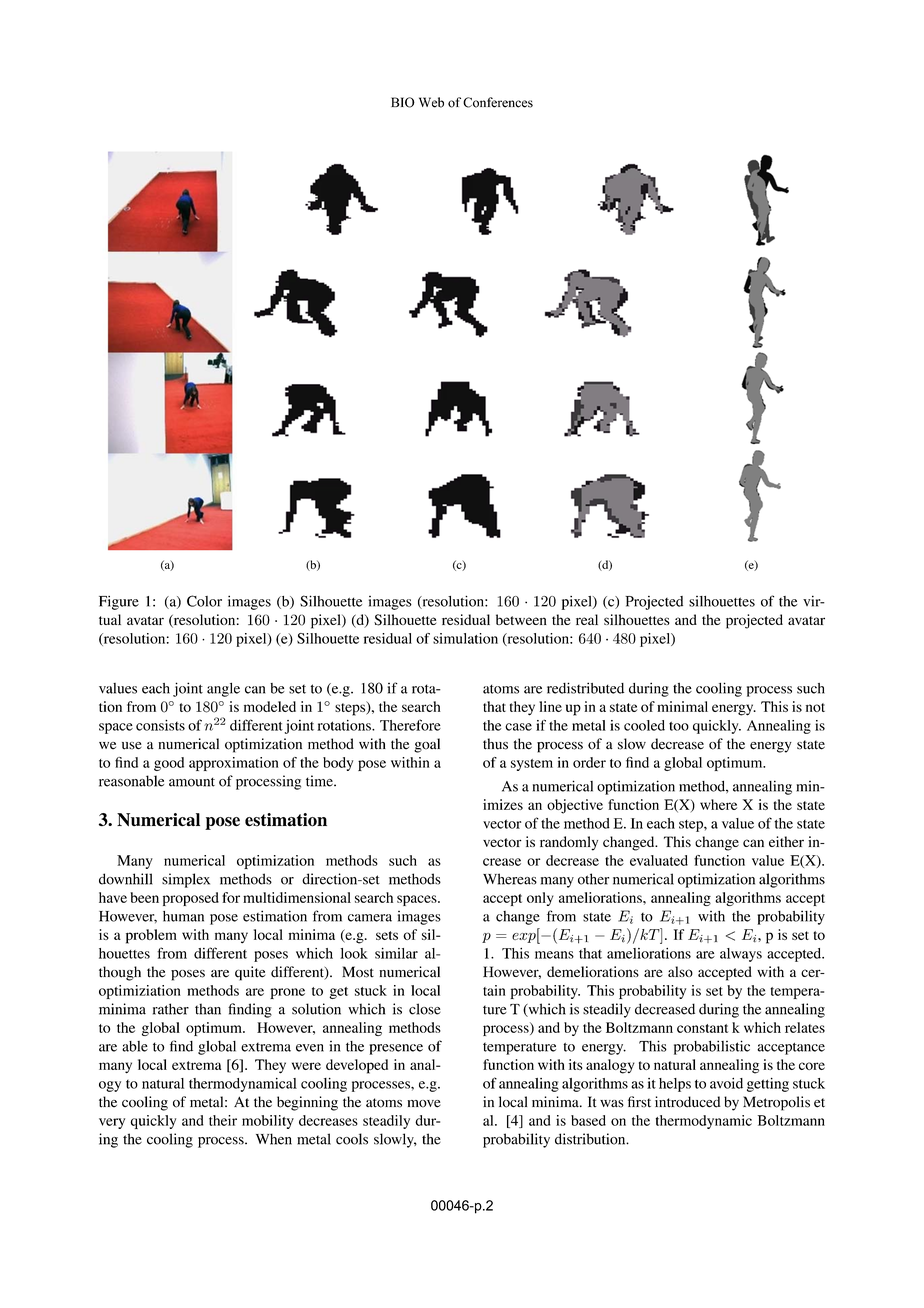  I want to click on Conferences, so click(498, 102).
